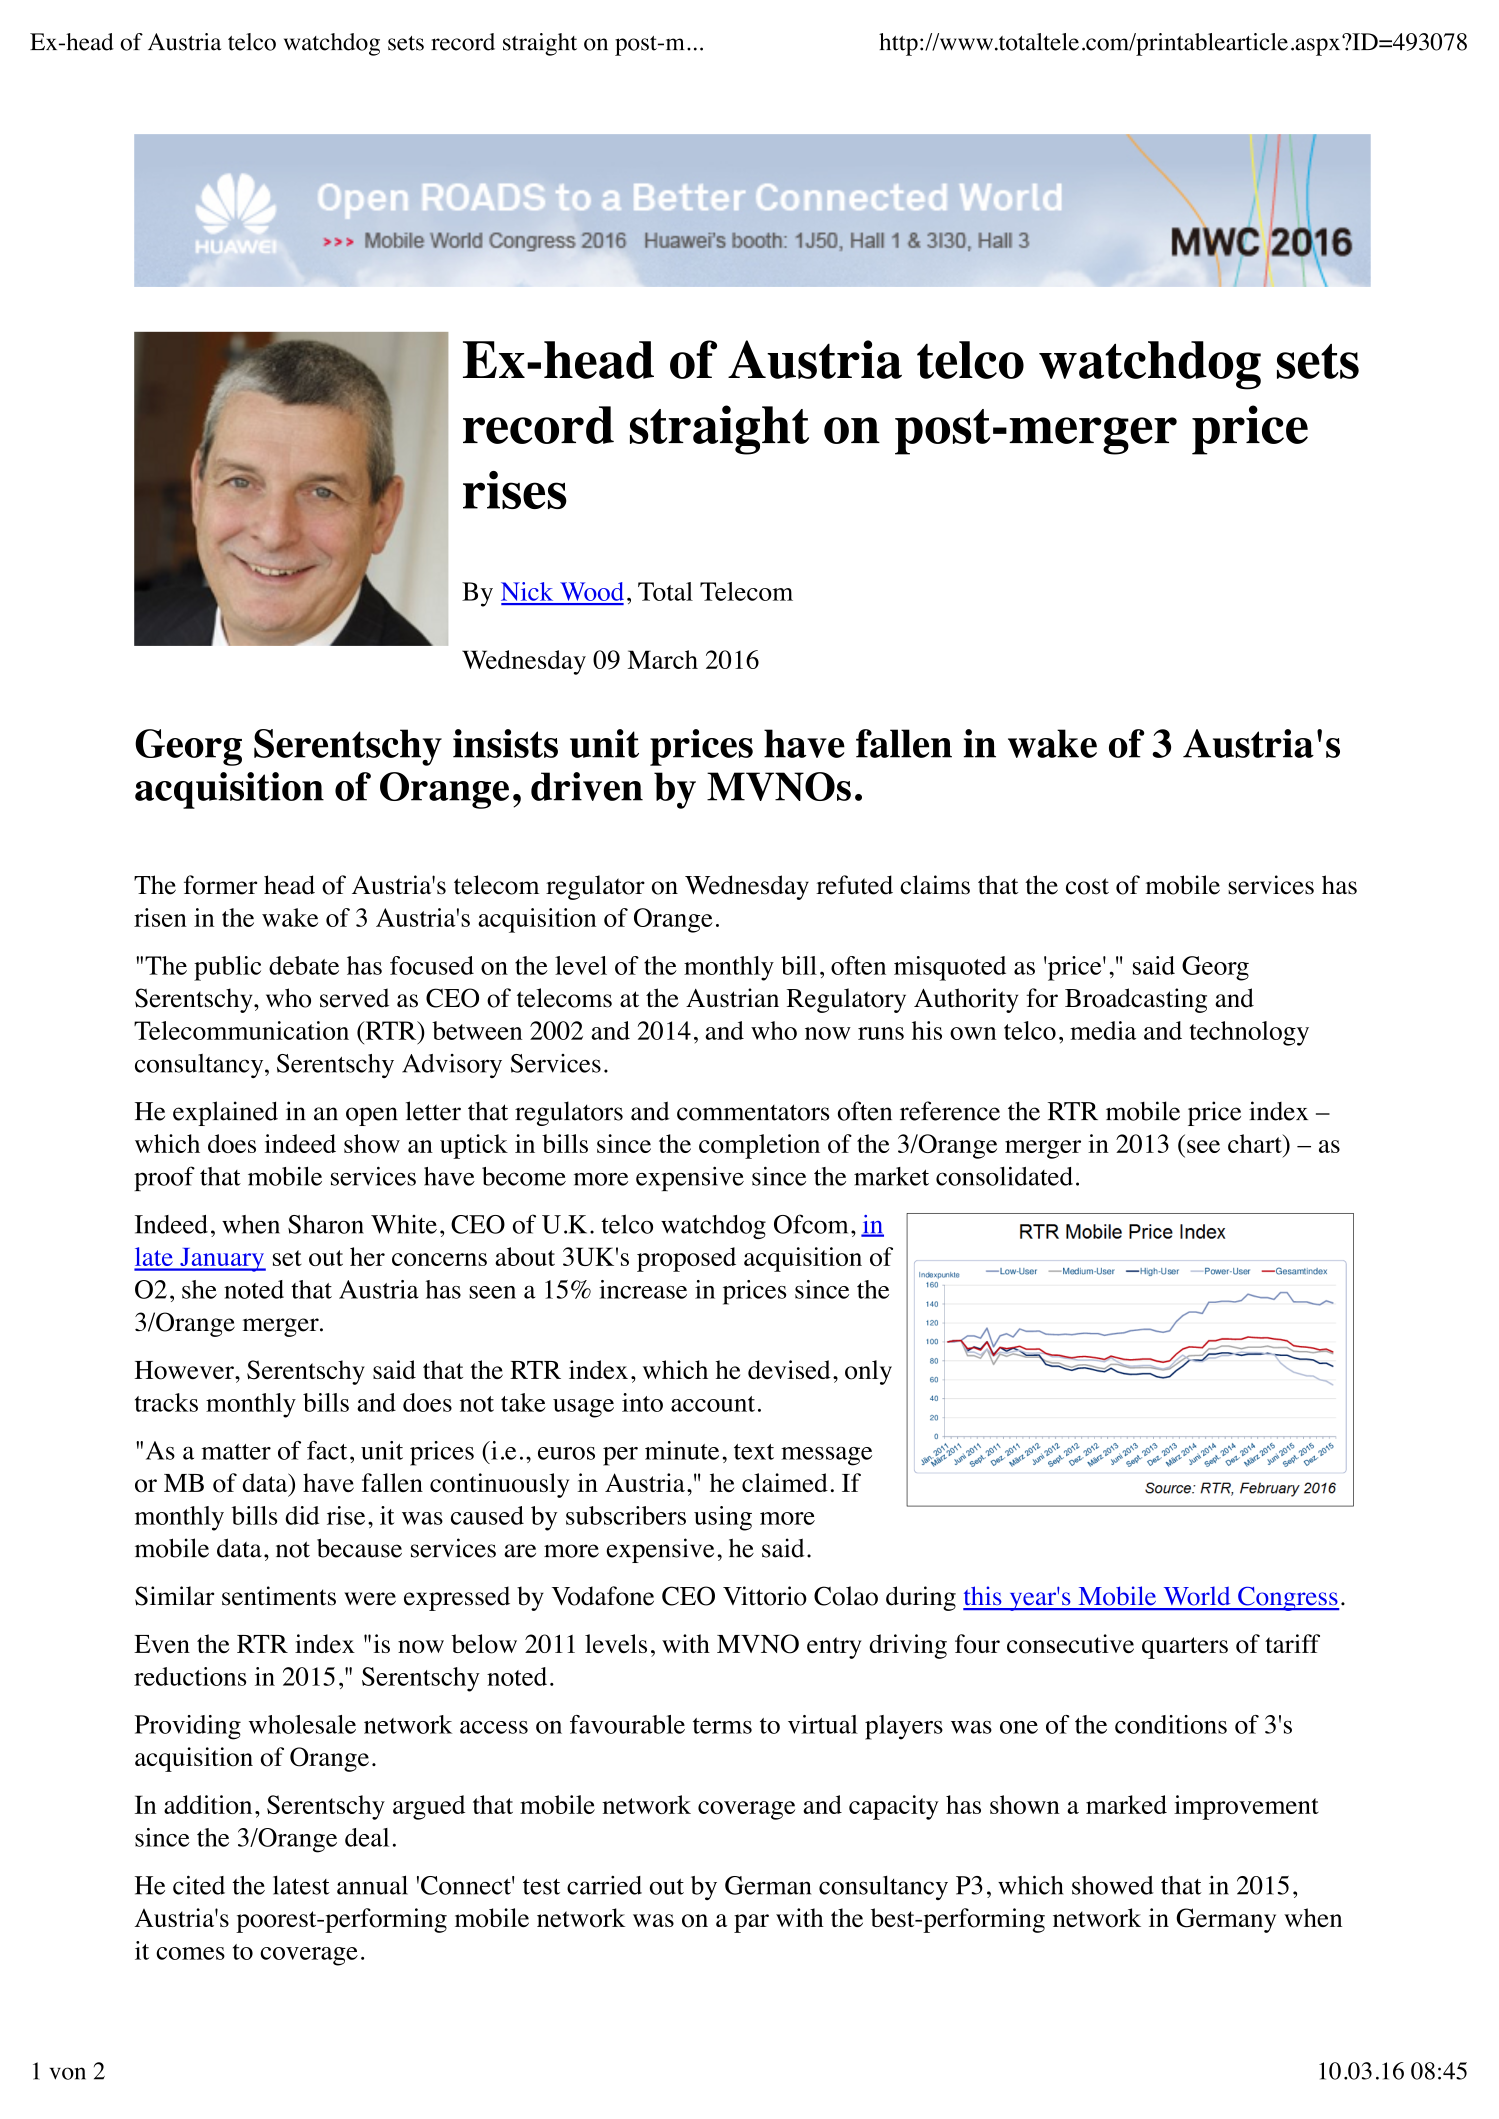  Describe the element at coordinates (663, 659) in the screenshot. I see `March` at that location.
